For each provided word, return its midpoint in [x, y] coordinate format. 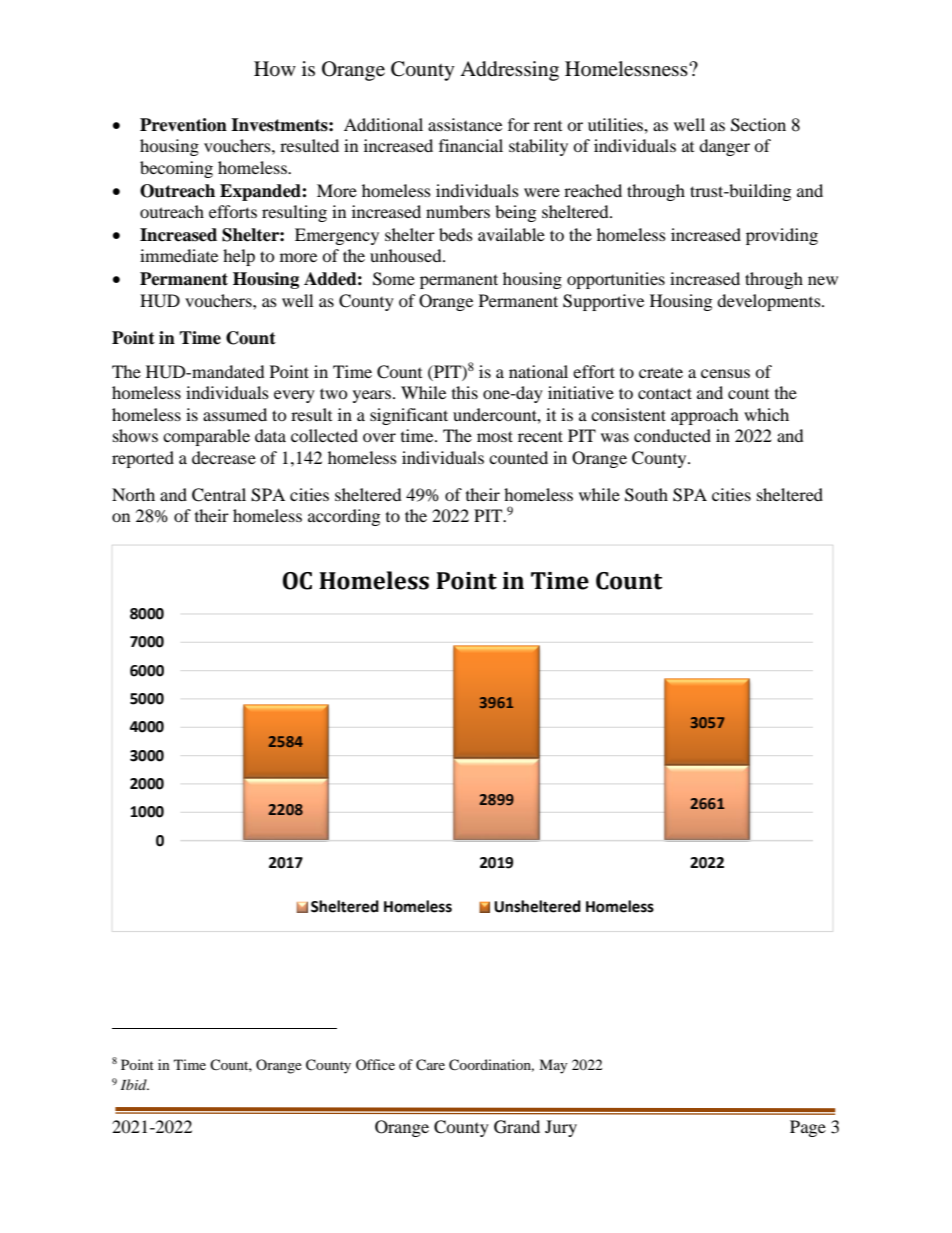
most [495, 436]
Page [808, 1128]
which [766, 414]
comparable [206, 437]
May [553, 1066]
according [344, 517]
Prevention [183, 125]
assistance [465, 124]
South [646, 495]
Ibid [135, 1084]
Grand [517, 1127]
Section [758, 125]
